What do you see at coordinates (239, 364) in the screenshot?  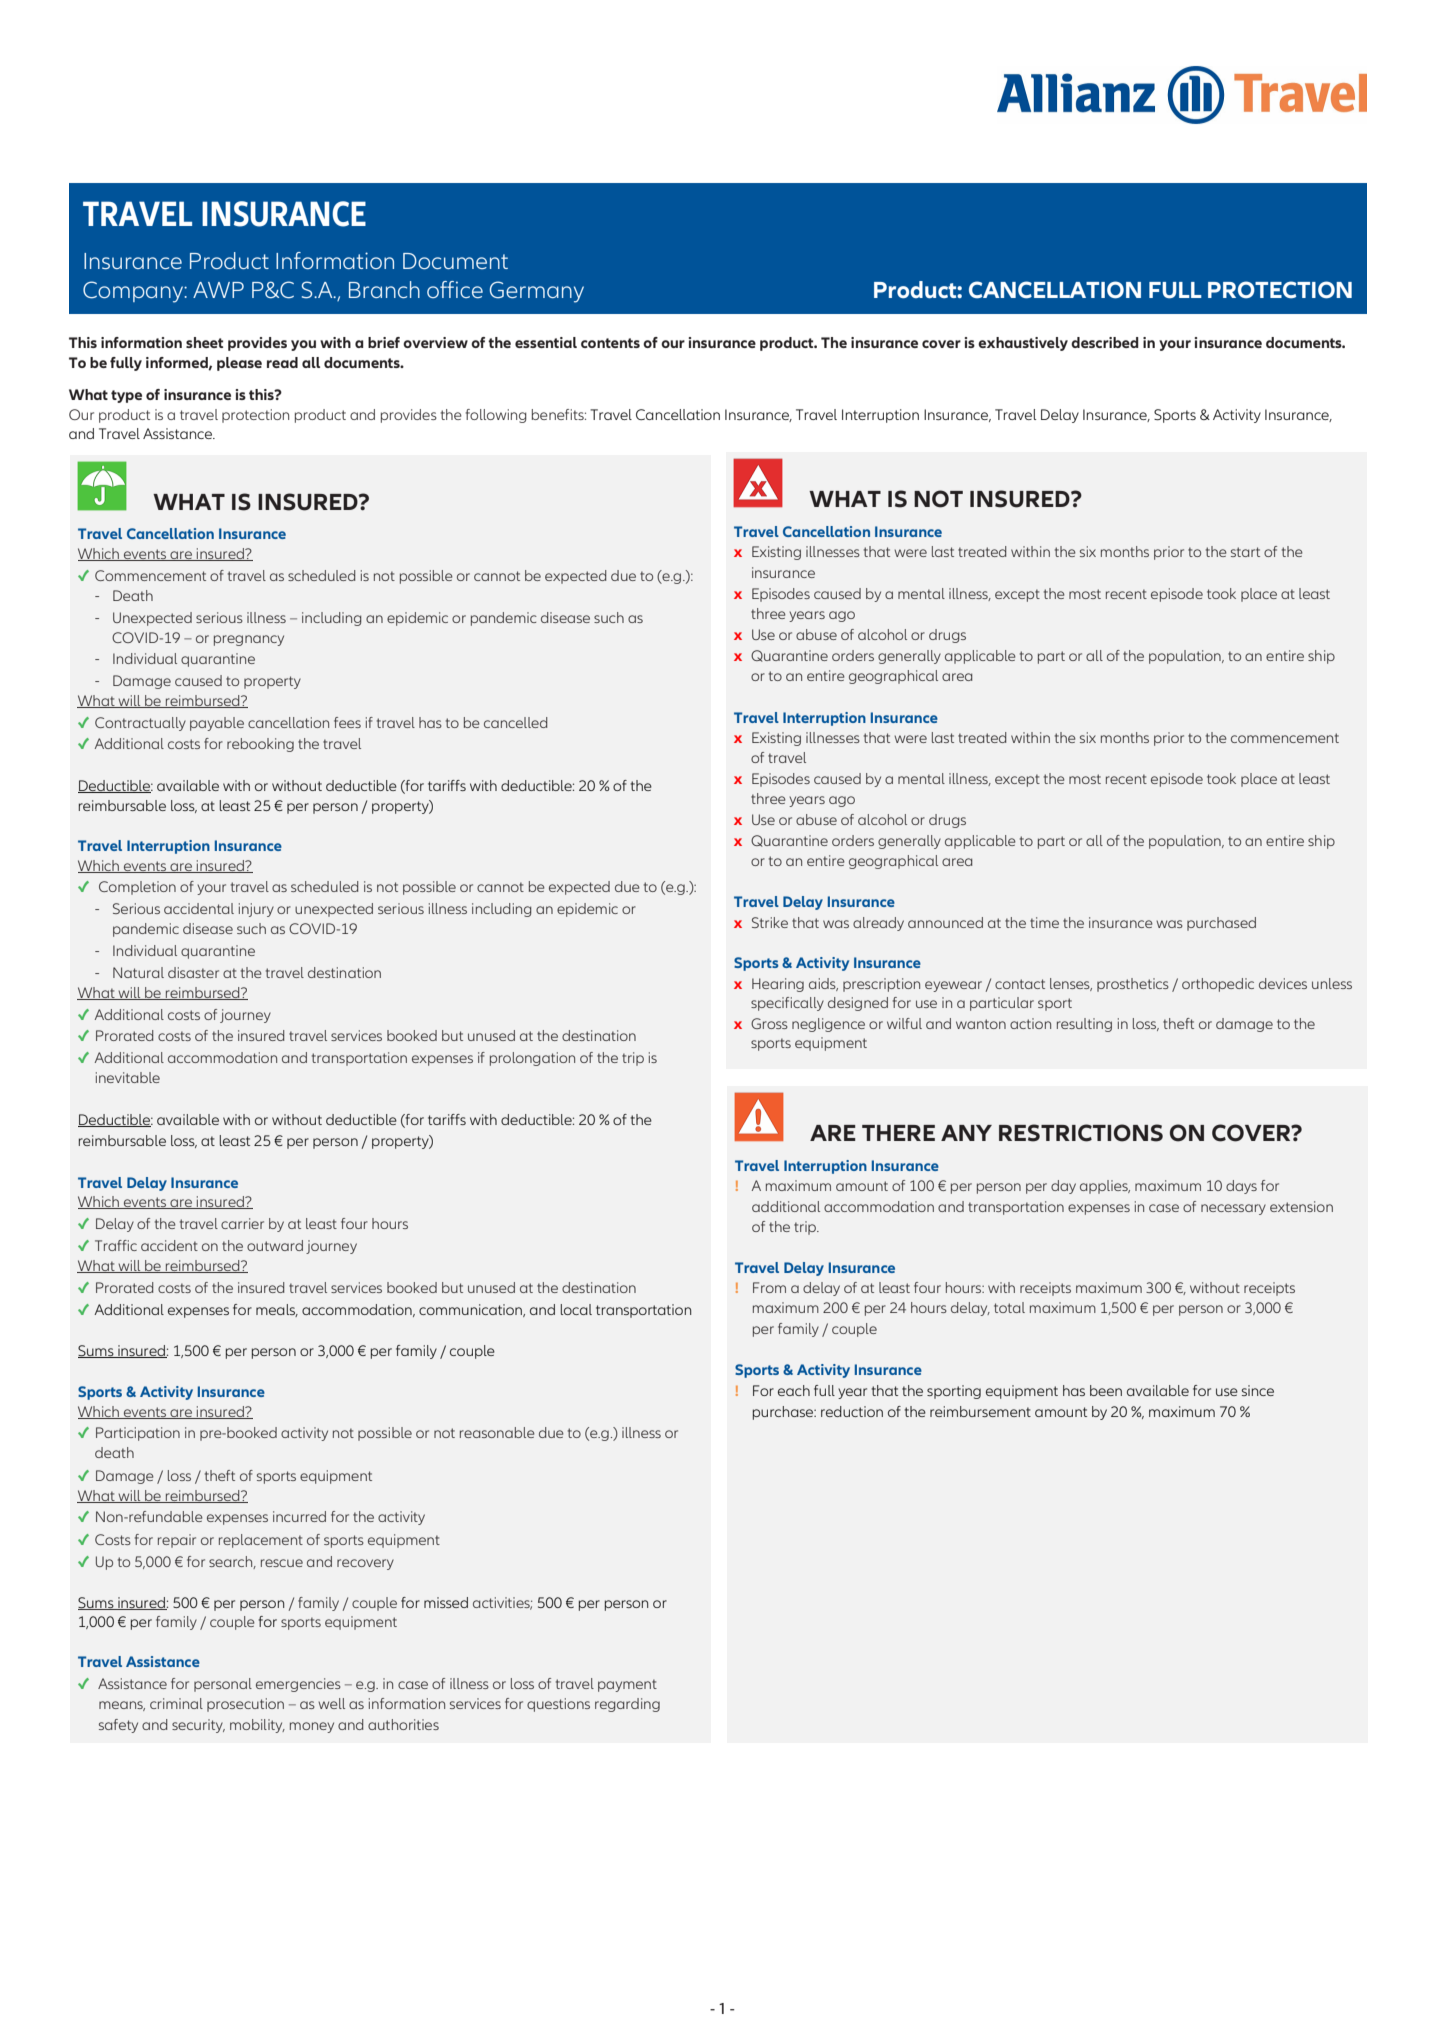 I see `please` at bounding box center [239, 364].
